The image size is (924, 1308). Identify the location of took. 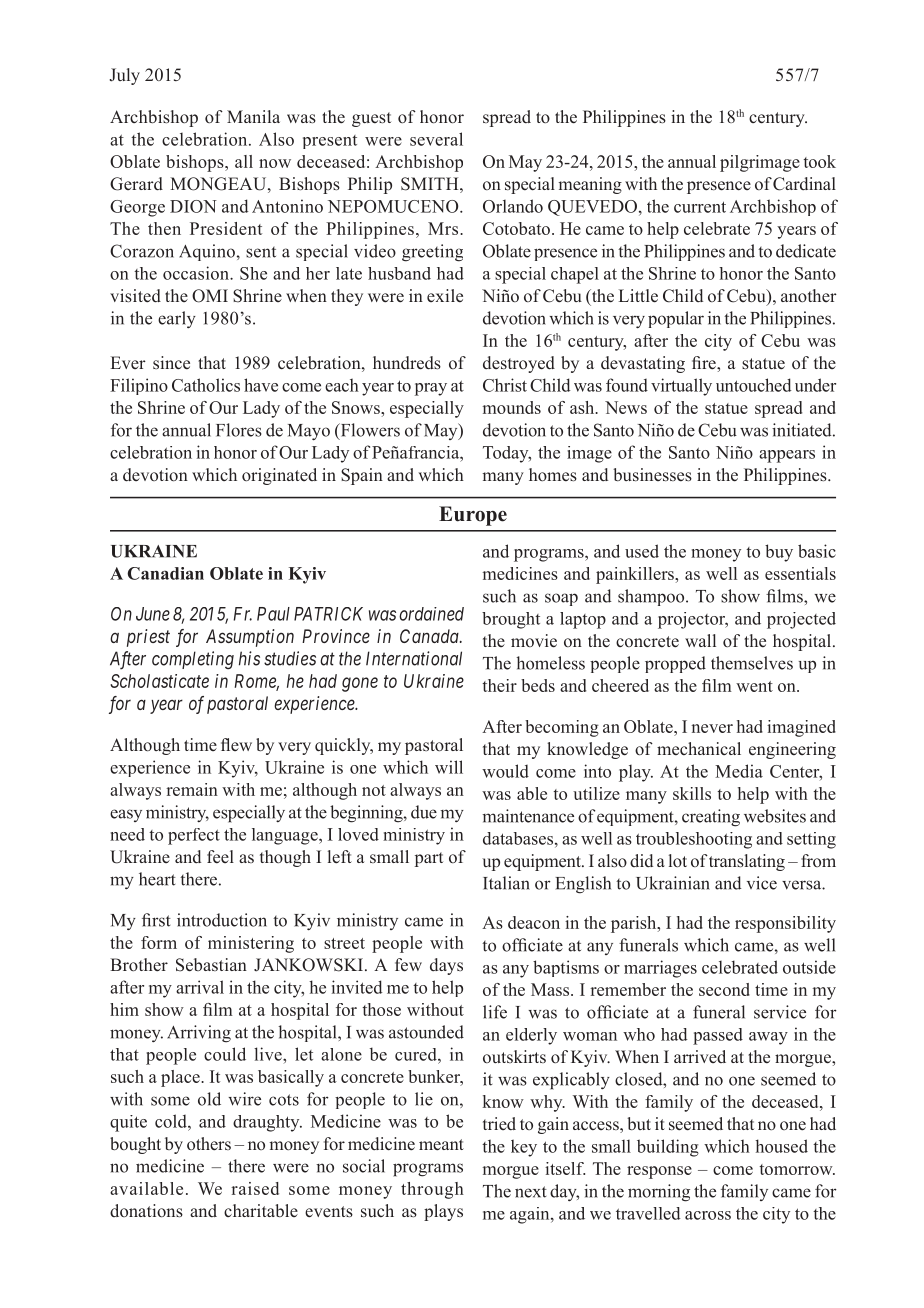
(819, 161).
